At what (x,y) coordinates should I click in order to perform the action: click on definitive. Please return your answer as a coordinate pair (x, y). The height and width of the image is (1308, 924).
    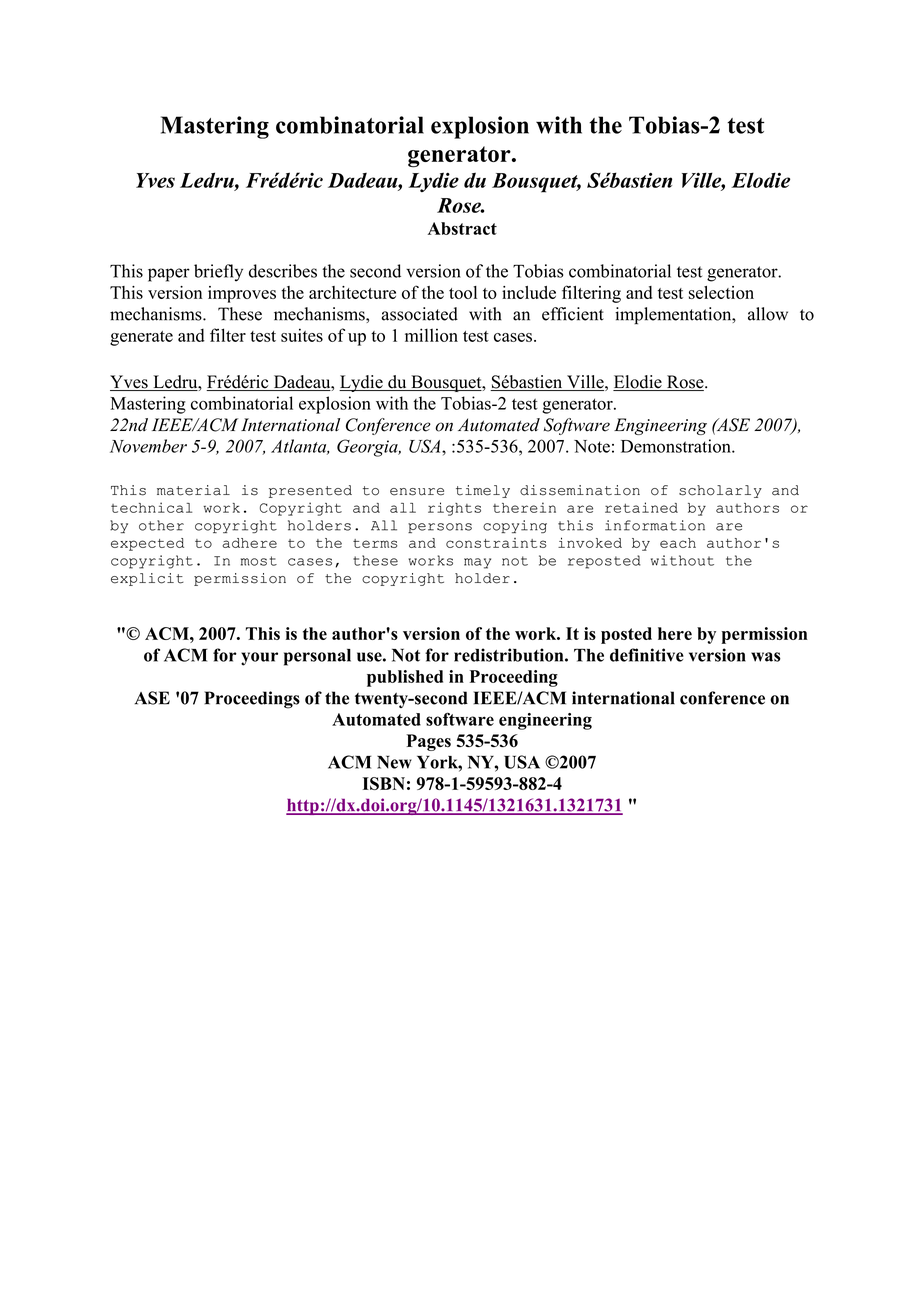
    Looking at the image, I should click on (647, 655).
